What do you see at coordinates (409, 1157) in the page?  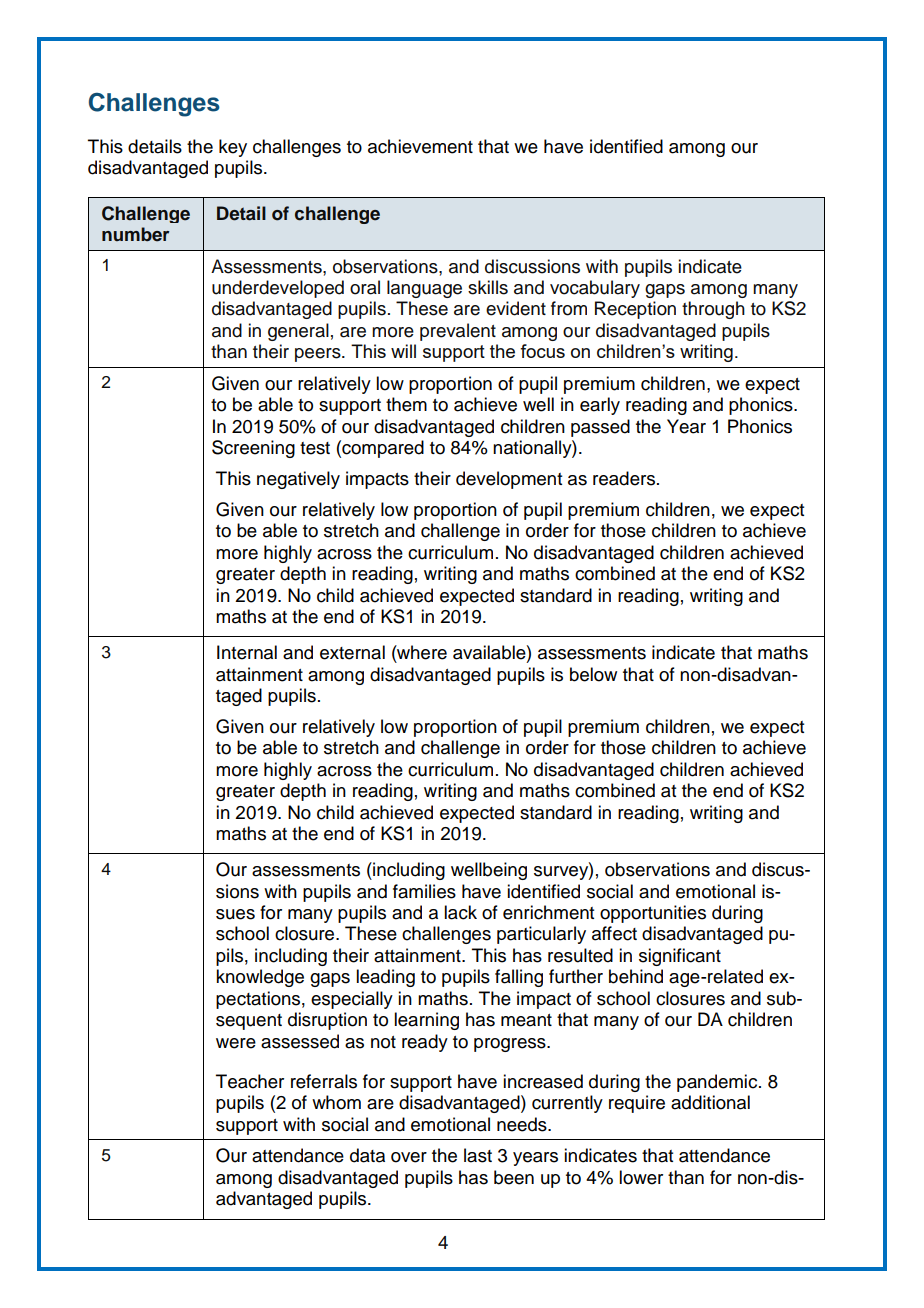 I see `over` at bounding box center [409, 1157].
